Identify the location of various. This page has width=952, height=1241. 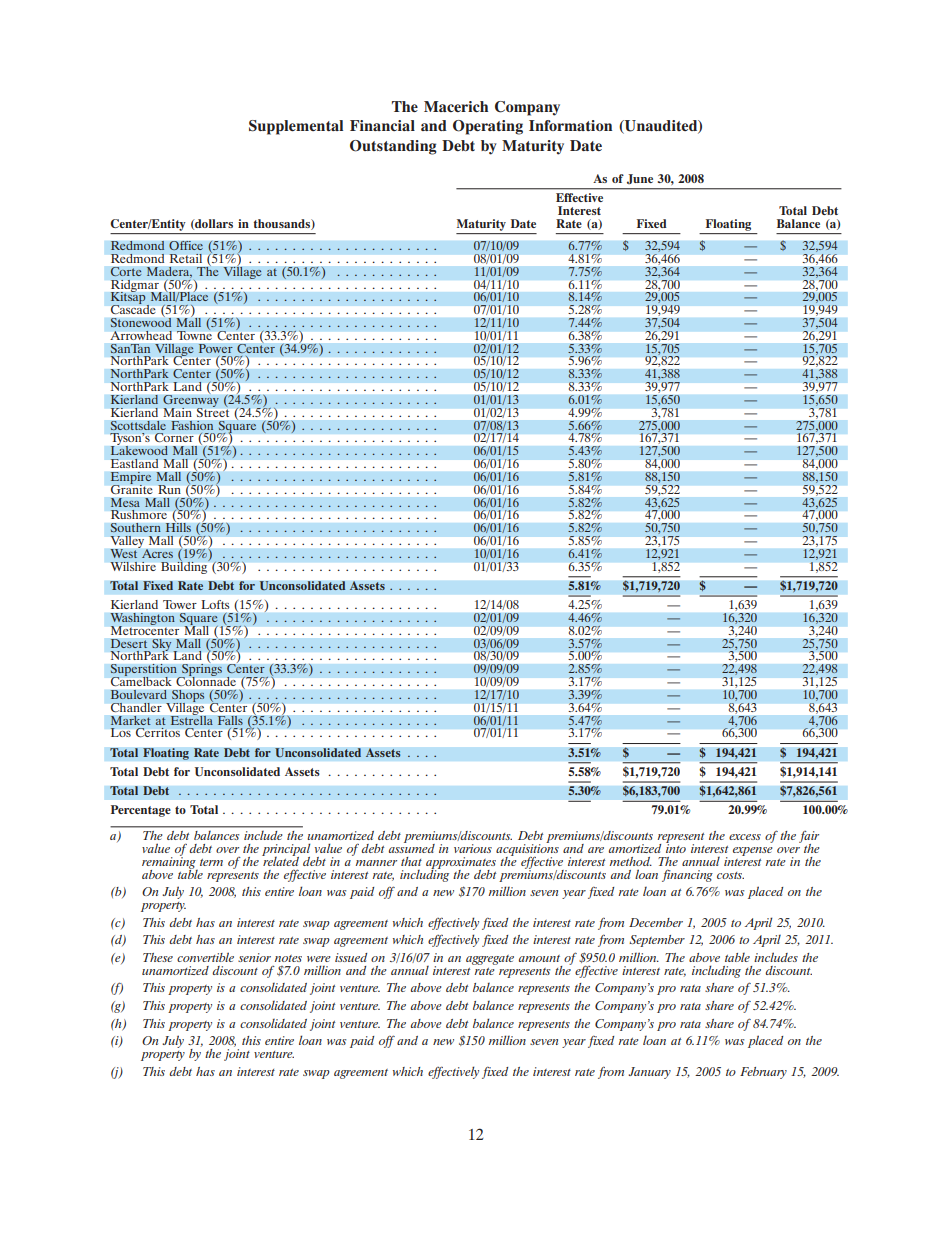
(473, 848).
